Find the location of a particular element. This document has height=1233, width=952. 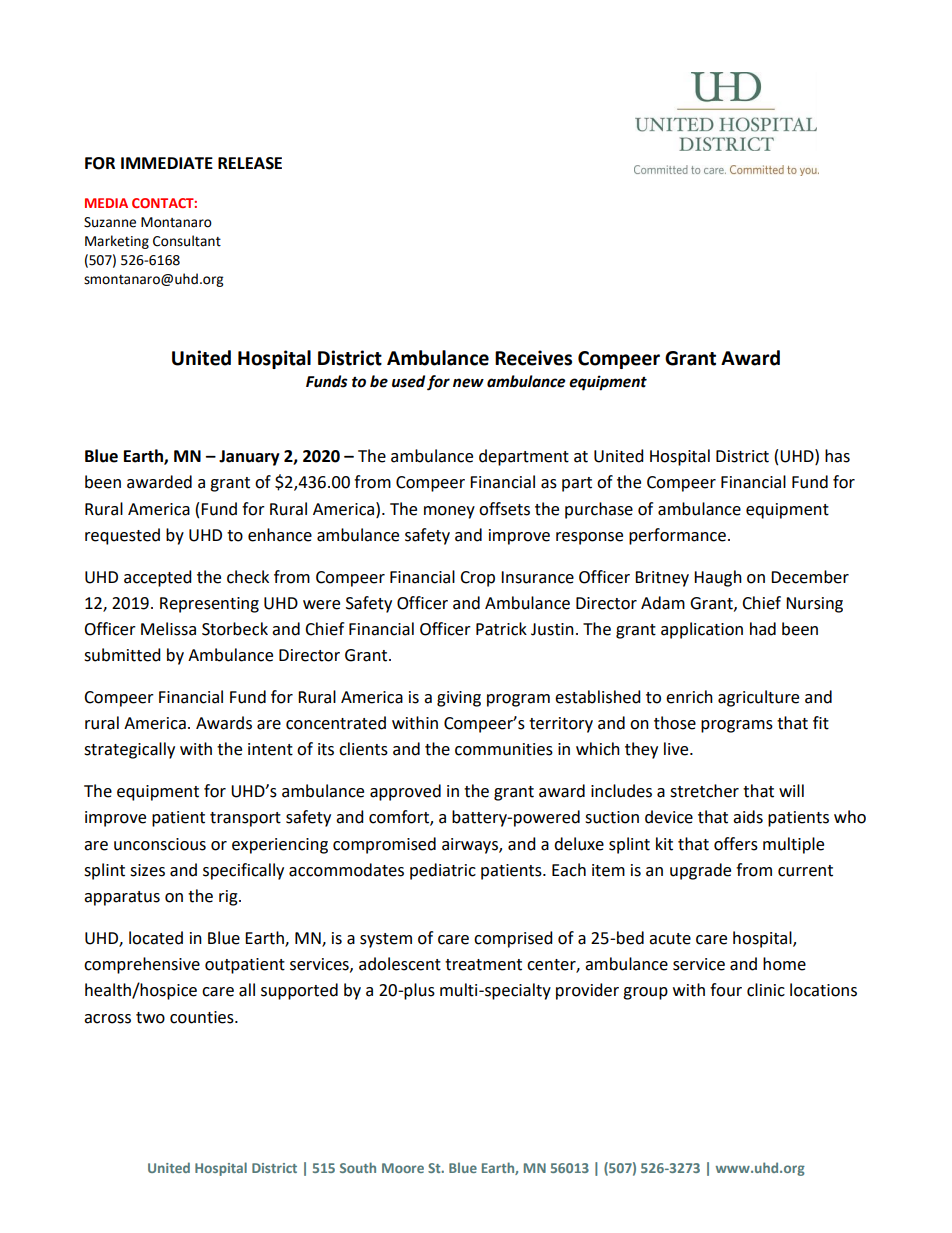

new is located at coordinates (468, 383).
